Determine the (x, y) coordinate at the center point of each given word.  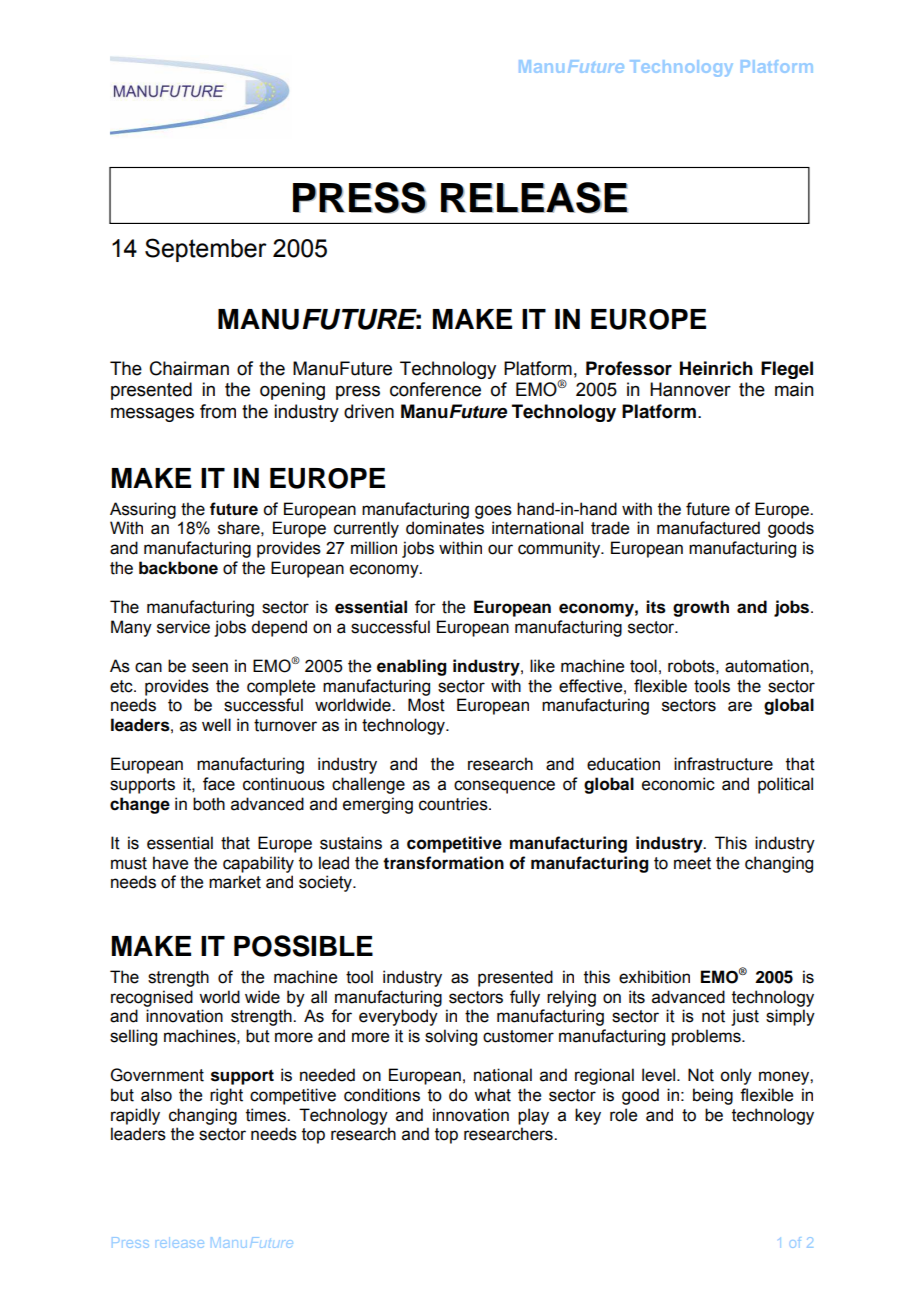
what (492, 1095)
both (209, 804)
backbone (178, 568)
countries (454, 804)
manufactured (708, 528)
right (226, 1096)
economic (678, 784)
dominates (445, 528)
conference (435, 389)
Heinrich (716, 368)
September (206, 250)
